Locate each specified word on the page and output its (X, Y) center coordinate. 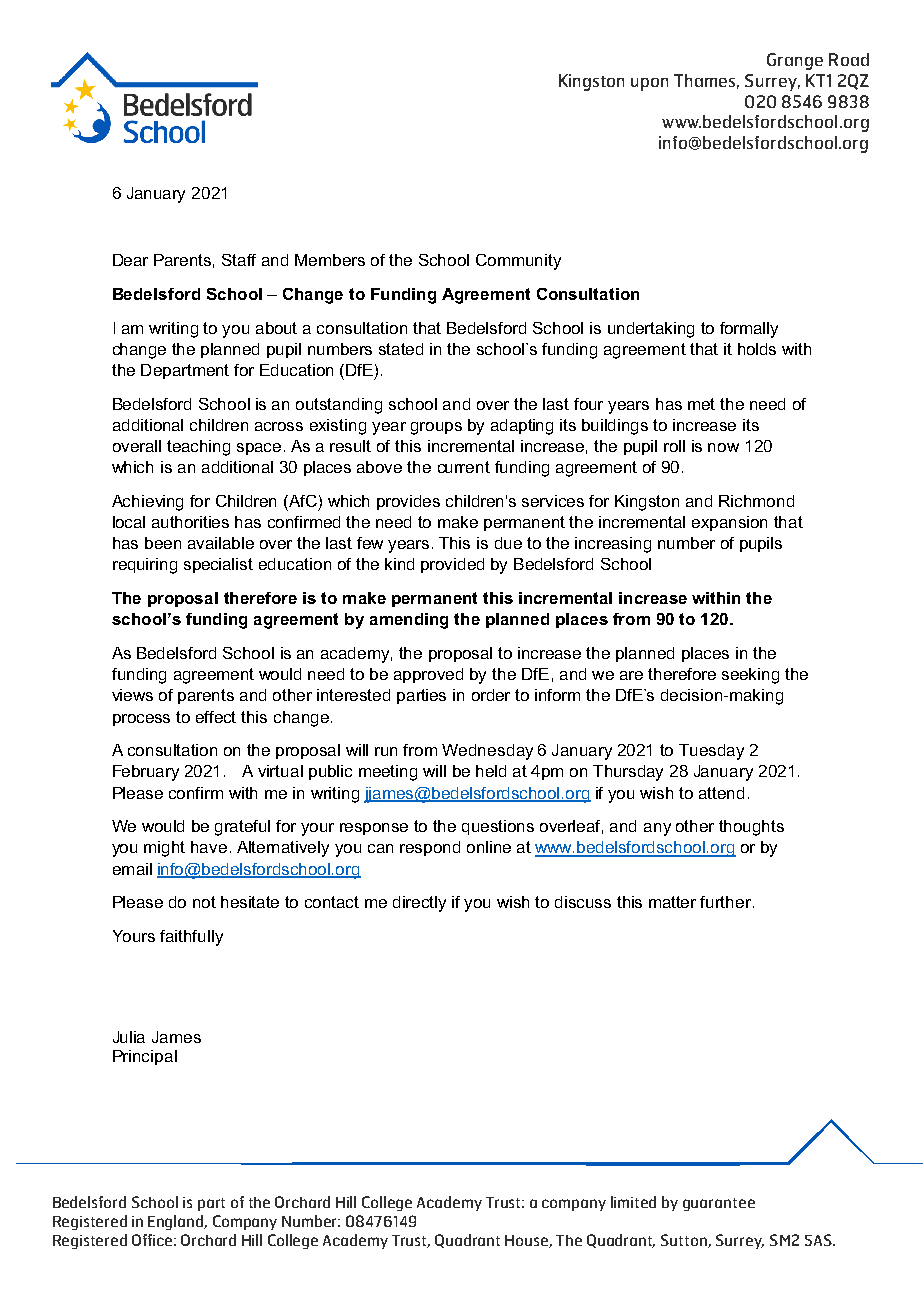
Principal (145, 1057)
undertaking (651, 330)
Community (518, 262)
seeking (750, 676)
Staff (239, 260)
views (132, 695)
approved (428, 675)
